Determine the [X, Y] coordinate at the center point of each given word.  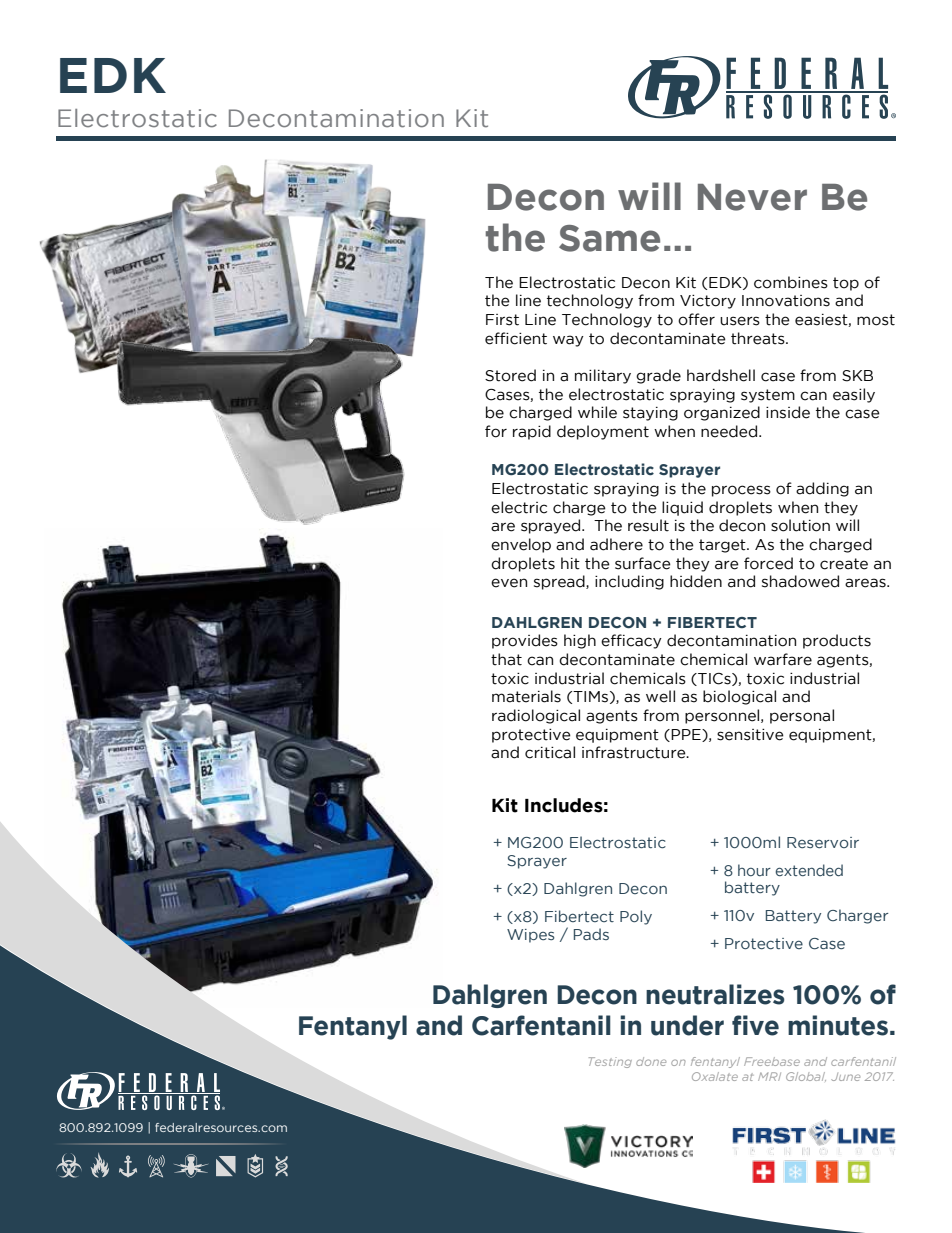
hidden [696, 581]
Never [752, 197]
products [837, 641]
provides [525, 641]
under [687, 1025]
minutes [838, 1025]
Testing [610, 1062]
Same [609, 238]
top [846, 284]
